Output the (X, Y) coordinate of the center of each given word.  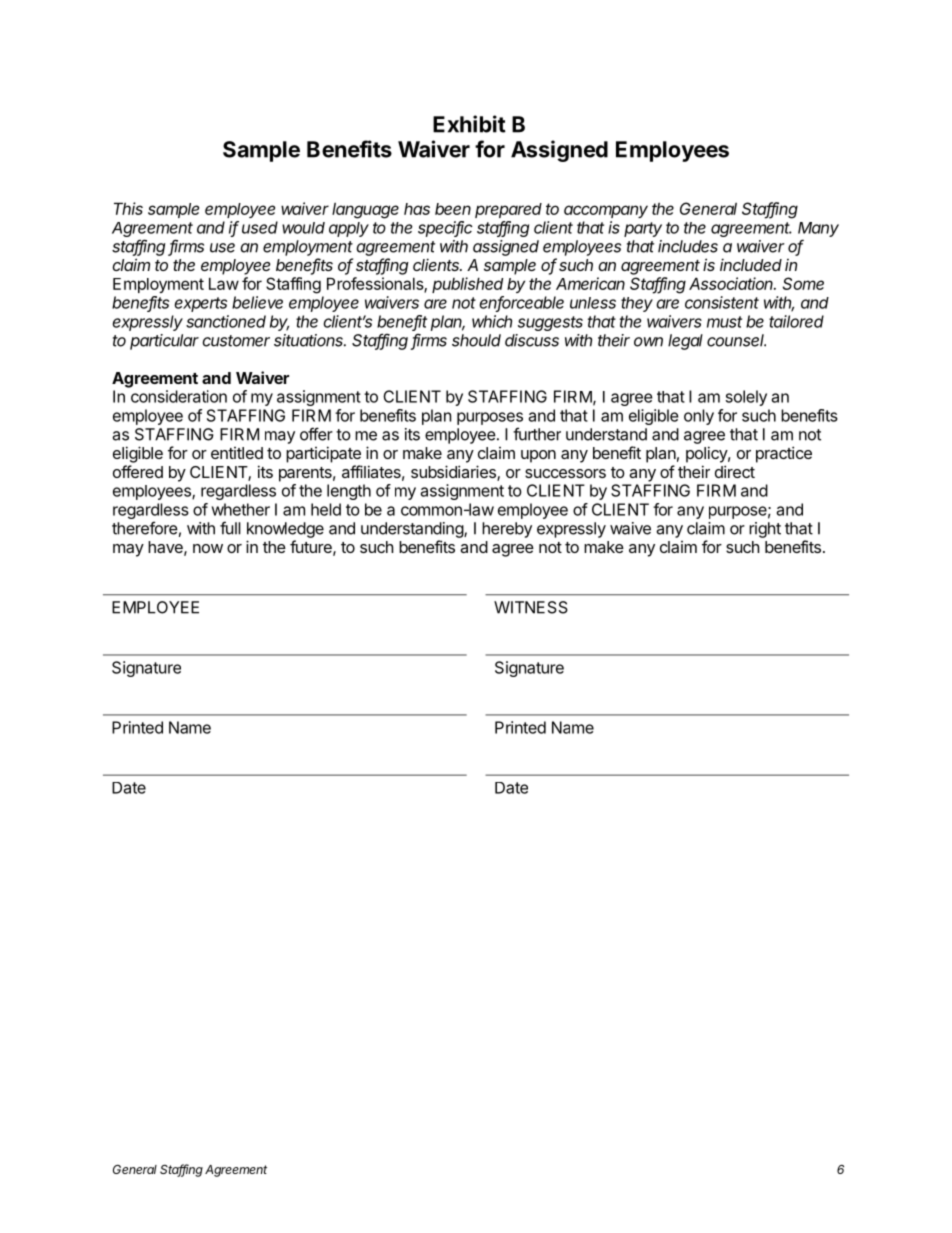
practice (784, 454)
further (537, 434)
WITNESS (531, 607)
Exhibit (469, 124)
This (128, 208)
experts (201, 304)
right (765, 530)
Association (732, 283)
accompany (606, 211)
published (467, 285)
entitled (237, 453)
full (230, 528)
